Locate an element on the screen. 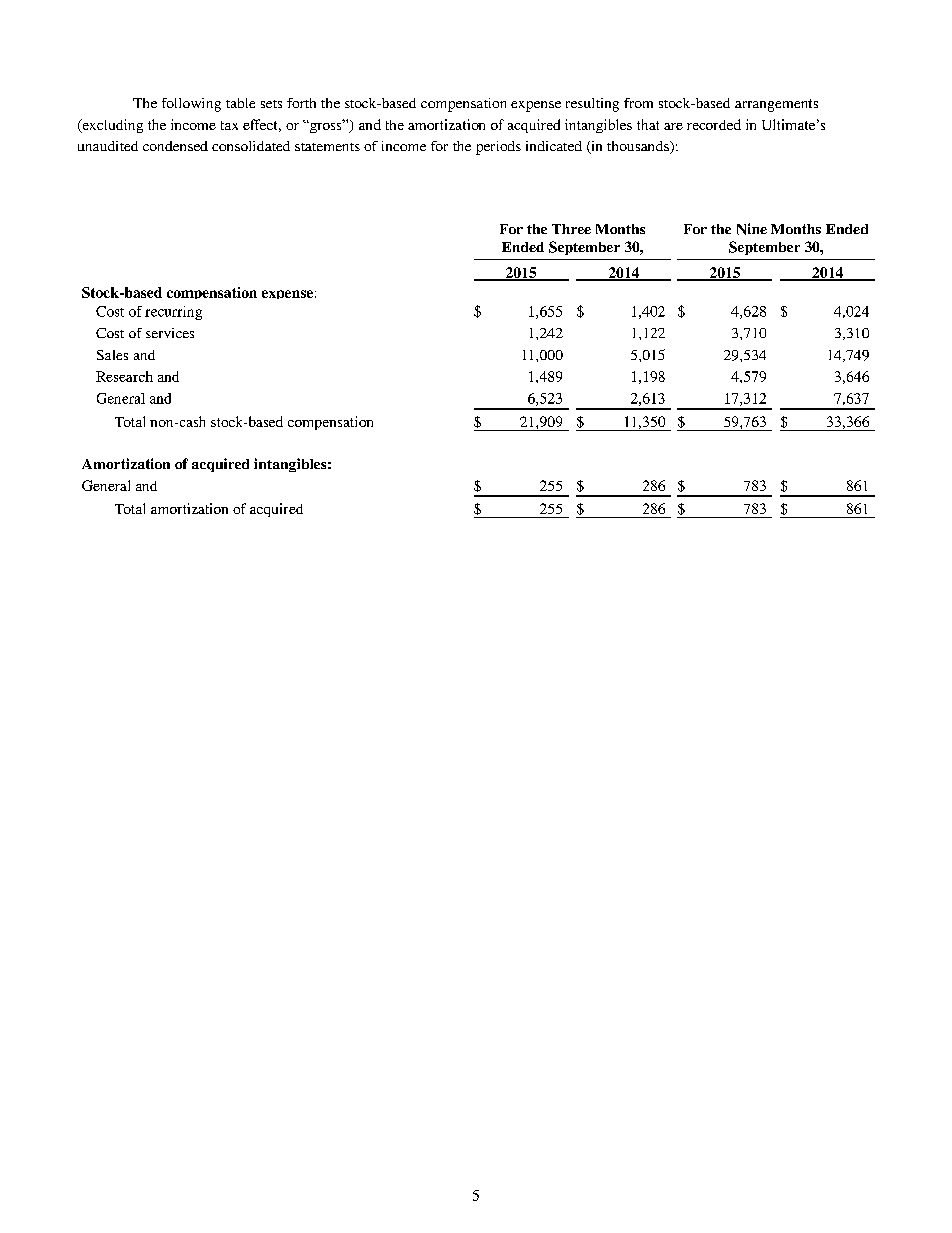 The image size is (952, 1233). recorded is located at coordinates (714, 124).
